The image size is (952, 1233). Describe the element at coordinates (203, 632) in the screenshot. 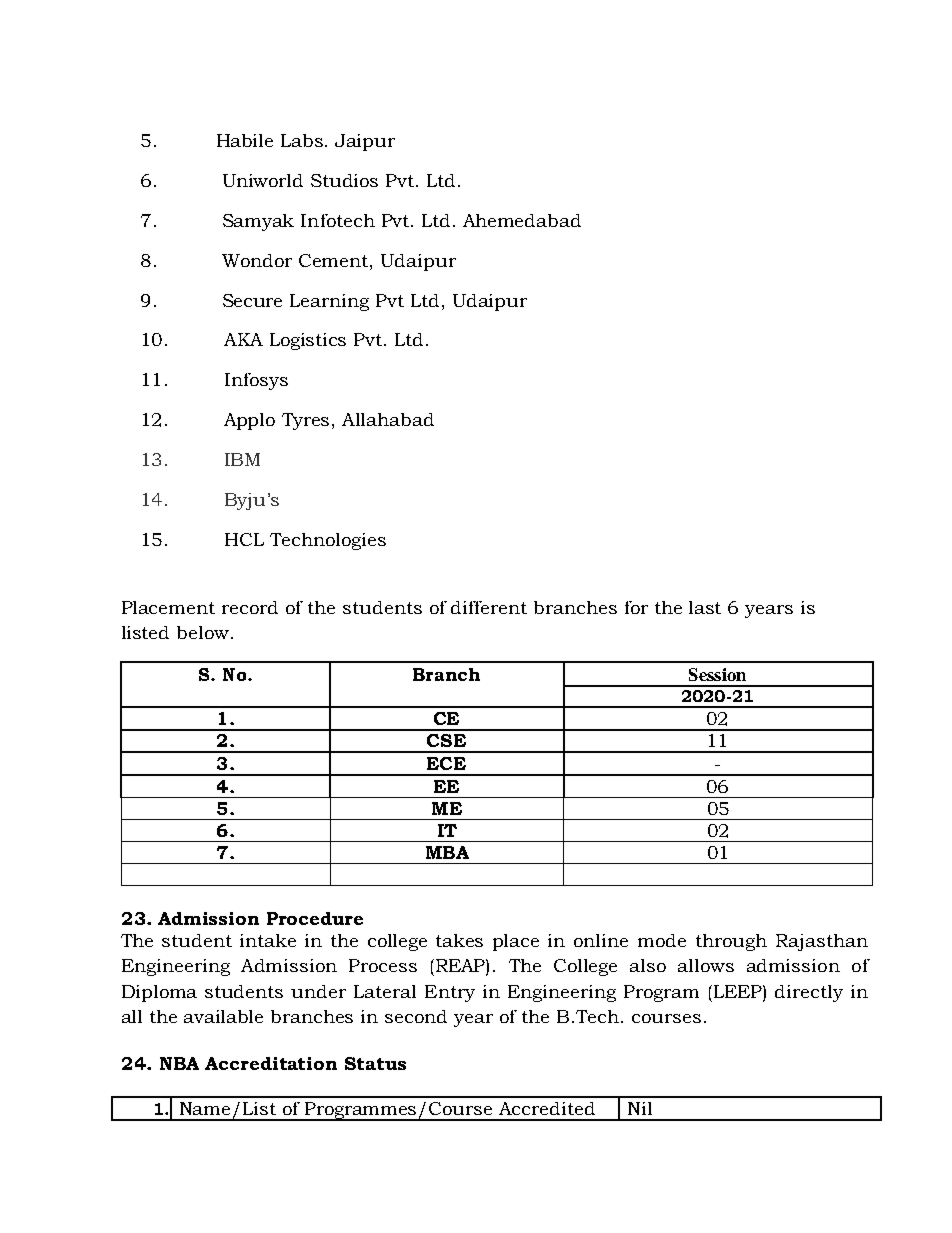

I see `below` at that location.
